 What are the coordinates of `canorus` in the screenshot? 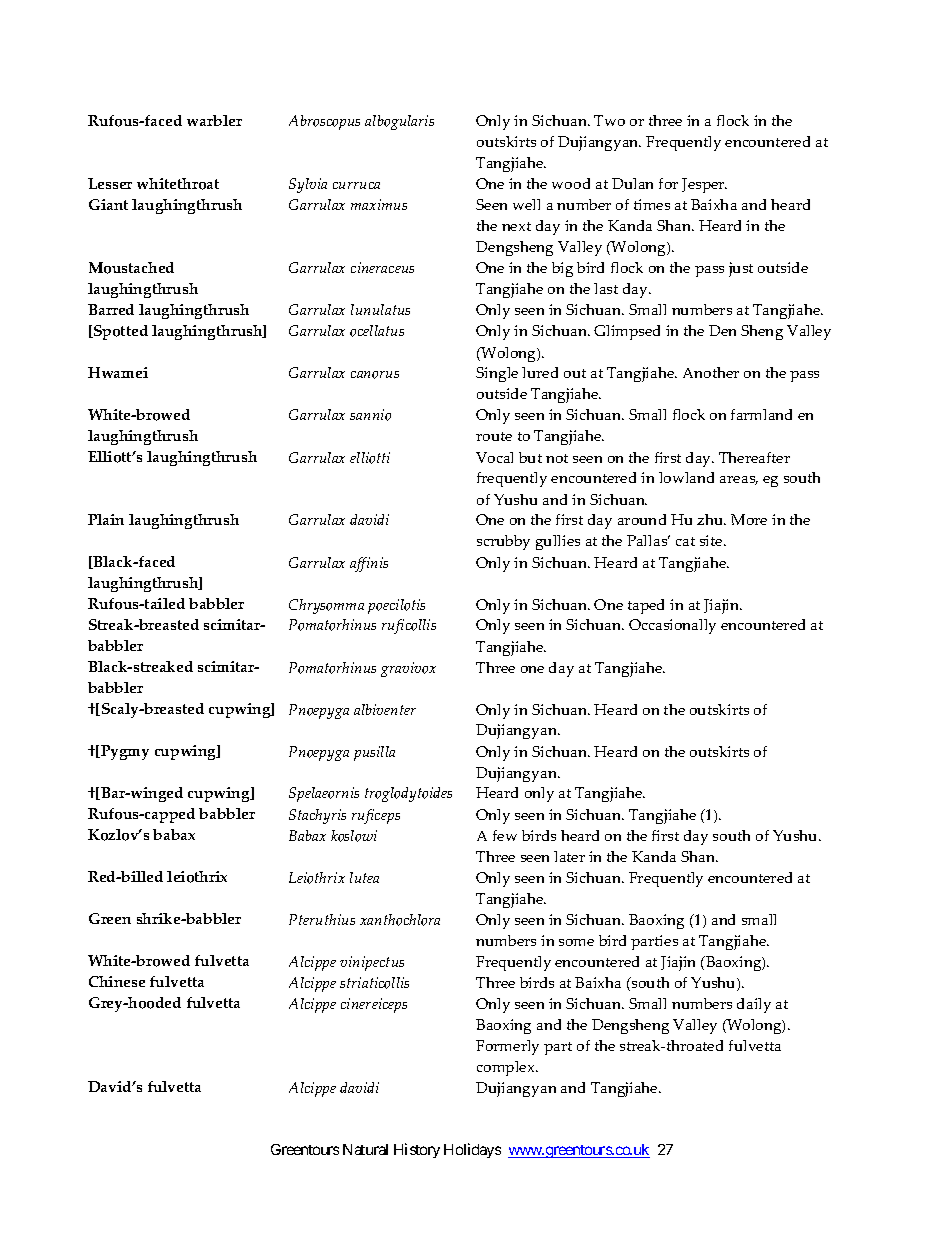 It's located at (375, 375).
